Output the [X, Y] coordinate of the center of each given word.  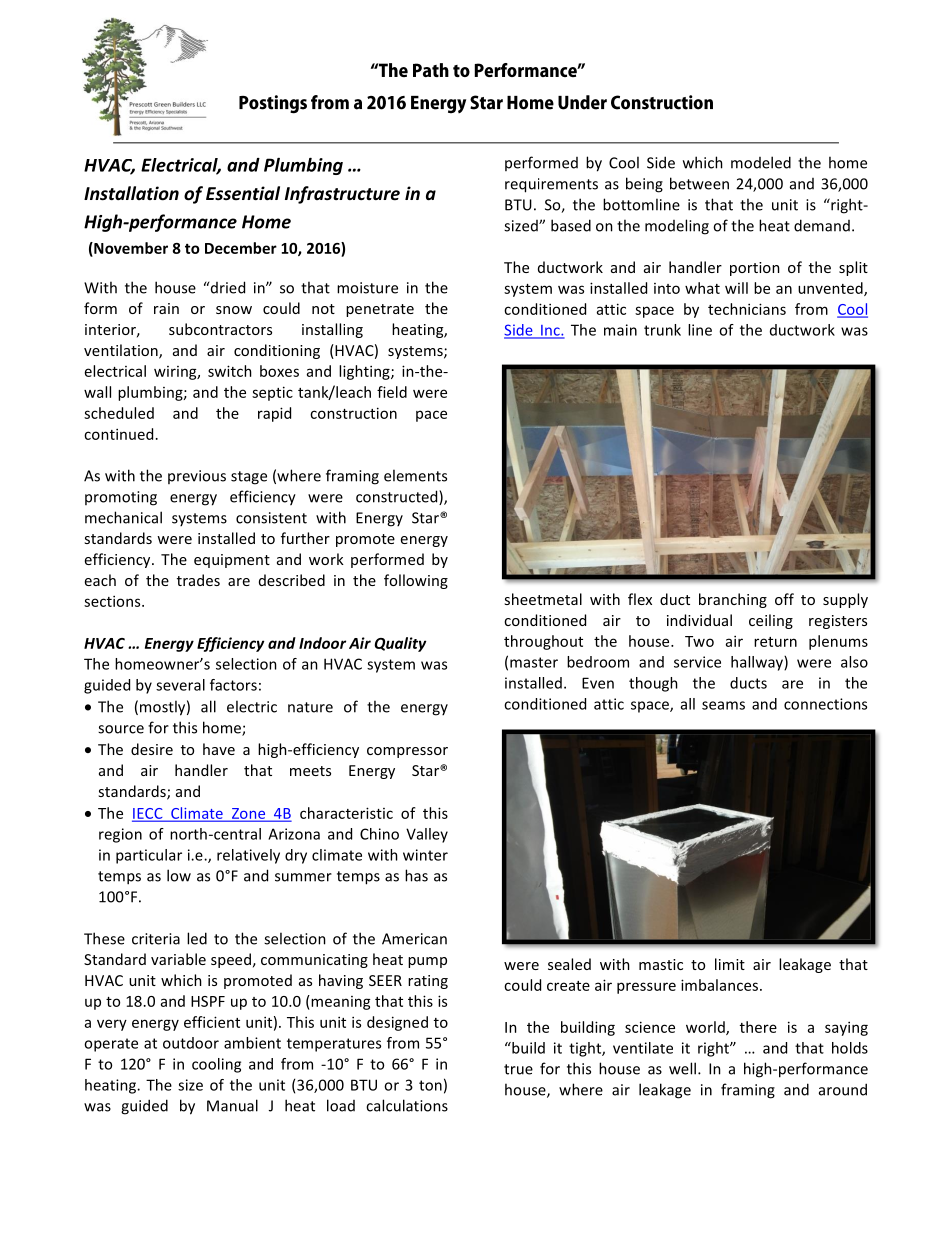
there [758, 1027]
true [518, 1069]
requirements [551, 185]
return [775, 642]
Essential [243, 193]
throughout [543, 642]
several [180, 685]
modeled [761, 162]
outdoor [191, 1043]
